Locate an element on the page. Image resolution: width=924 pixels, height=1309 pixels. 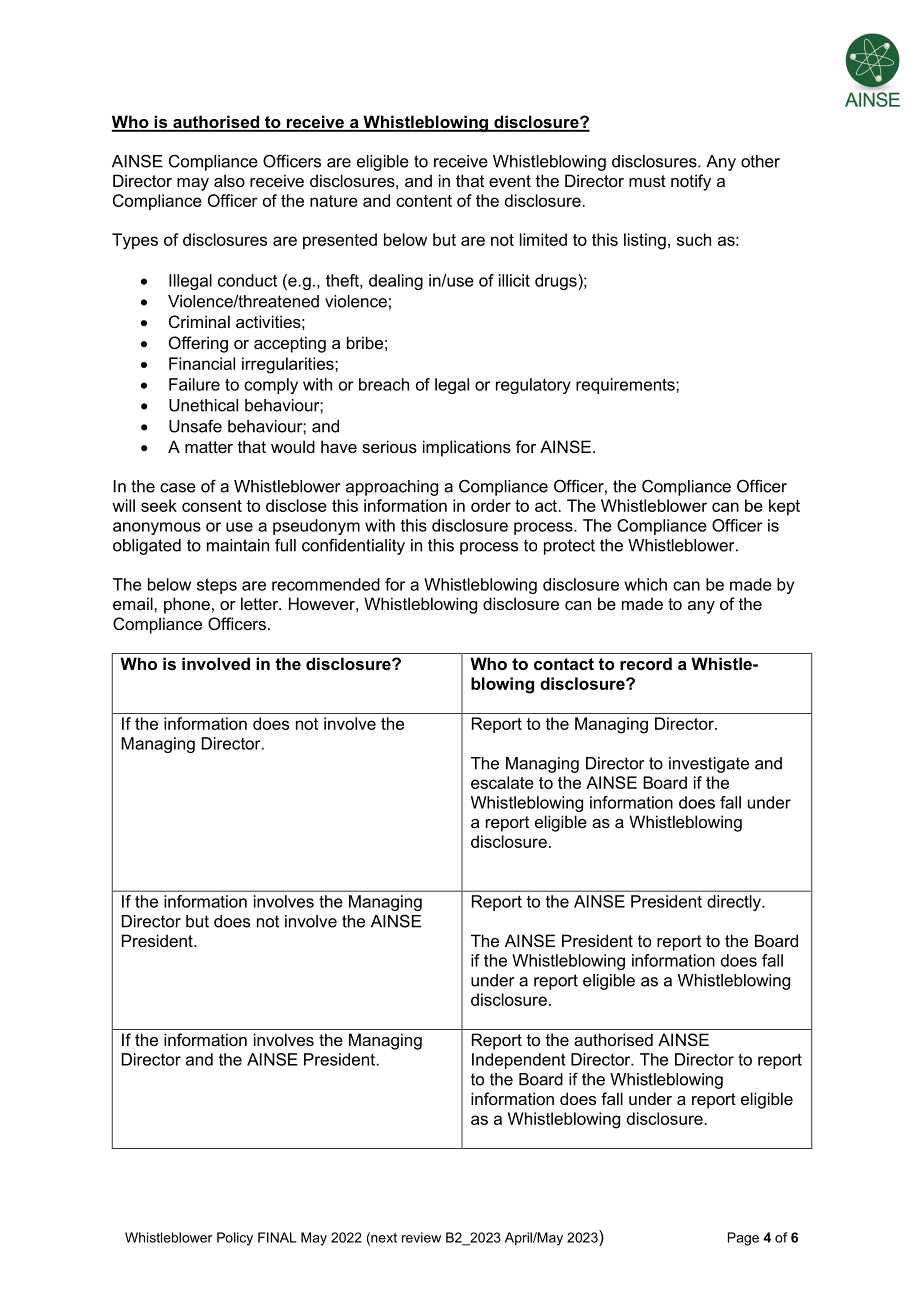
record is located at coordinates (646, 663).
